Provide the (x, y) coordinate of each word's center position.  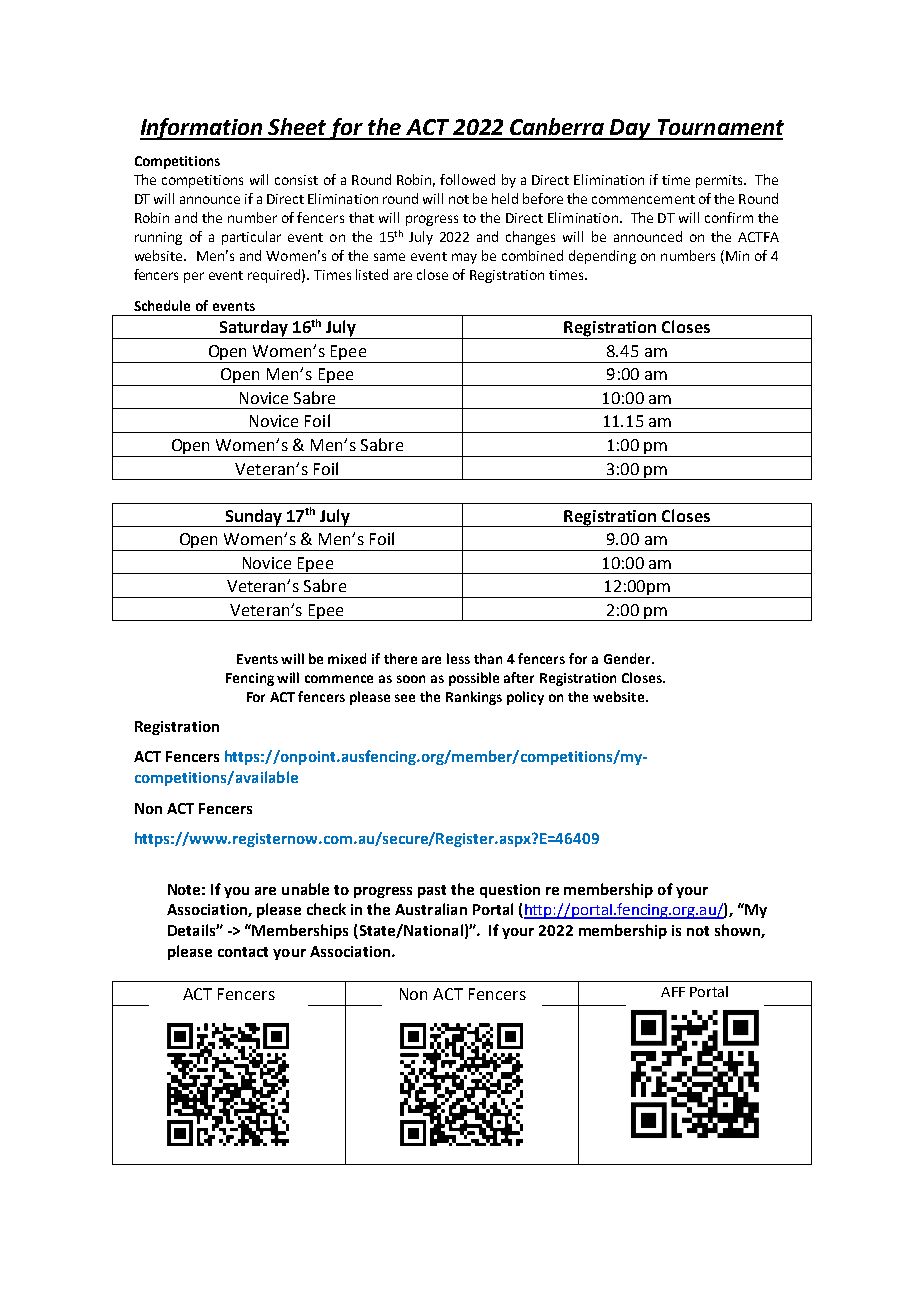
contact (243, 952)
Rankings (474, 698)
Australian (431, 909)
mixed (347, 658)
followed (467, 179)
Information (202, 129)
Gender (628, 658)
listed (372, 274)
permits (720, 181)
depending (602, 257)
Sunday (253, 518)
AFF (673, 992)
